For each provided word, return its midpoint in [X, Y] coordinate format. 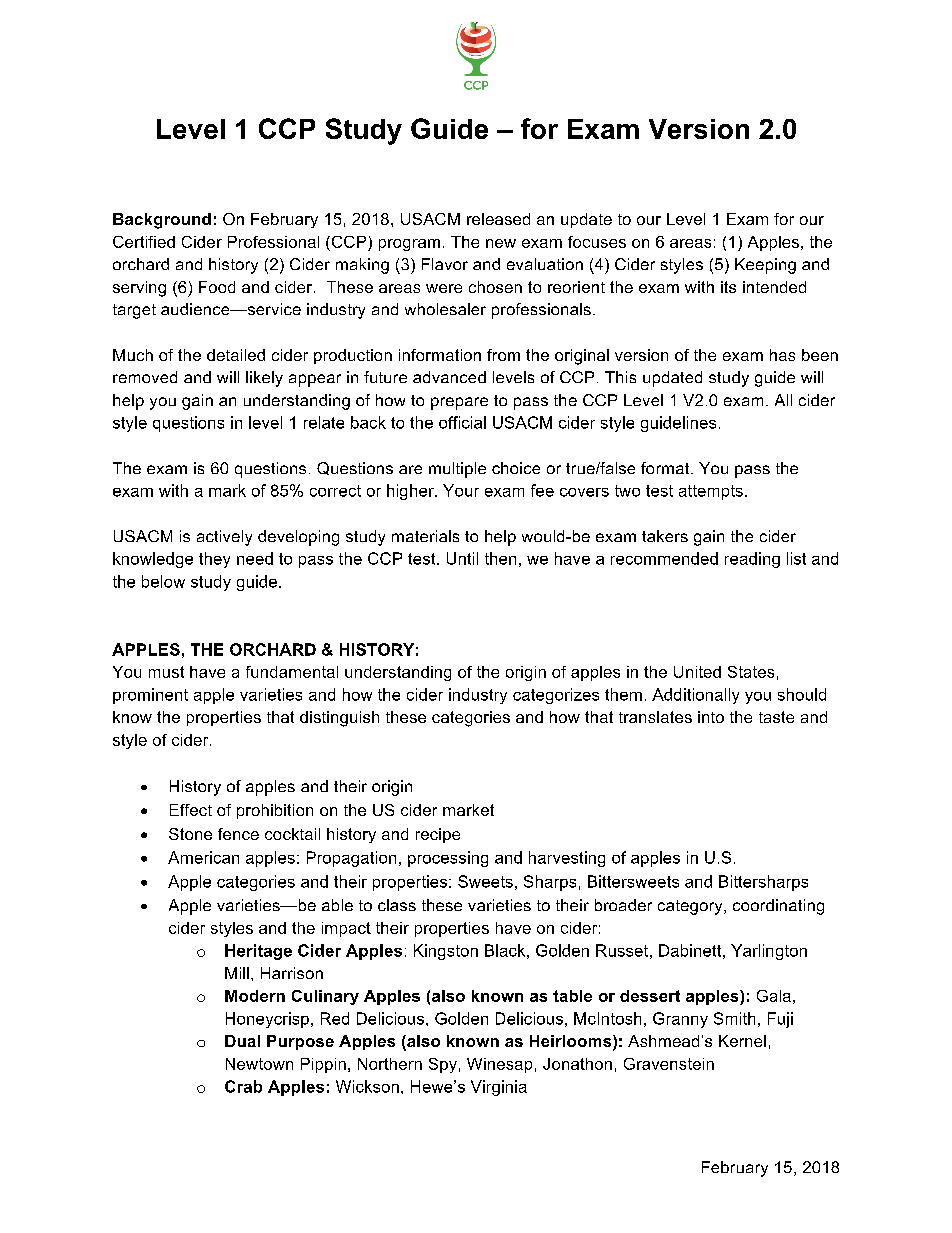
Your [461, 490]
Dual [242, 1041]
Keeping [765, 266]
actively [224, 538]
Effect [191, 810]
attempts [711, 492]
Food [217, 287]
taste [776, 717]
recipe [438, 835]
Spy [443, 1065]
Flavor [445, 264]
